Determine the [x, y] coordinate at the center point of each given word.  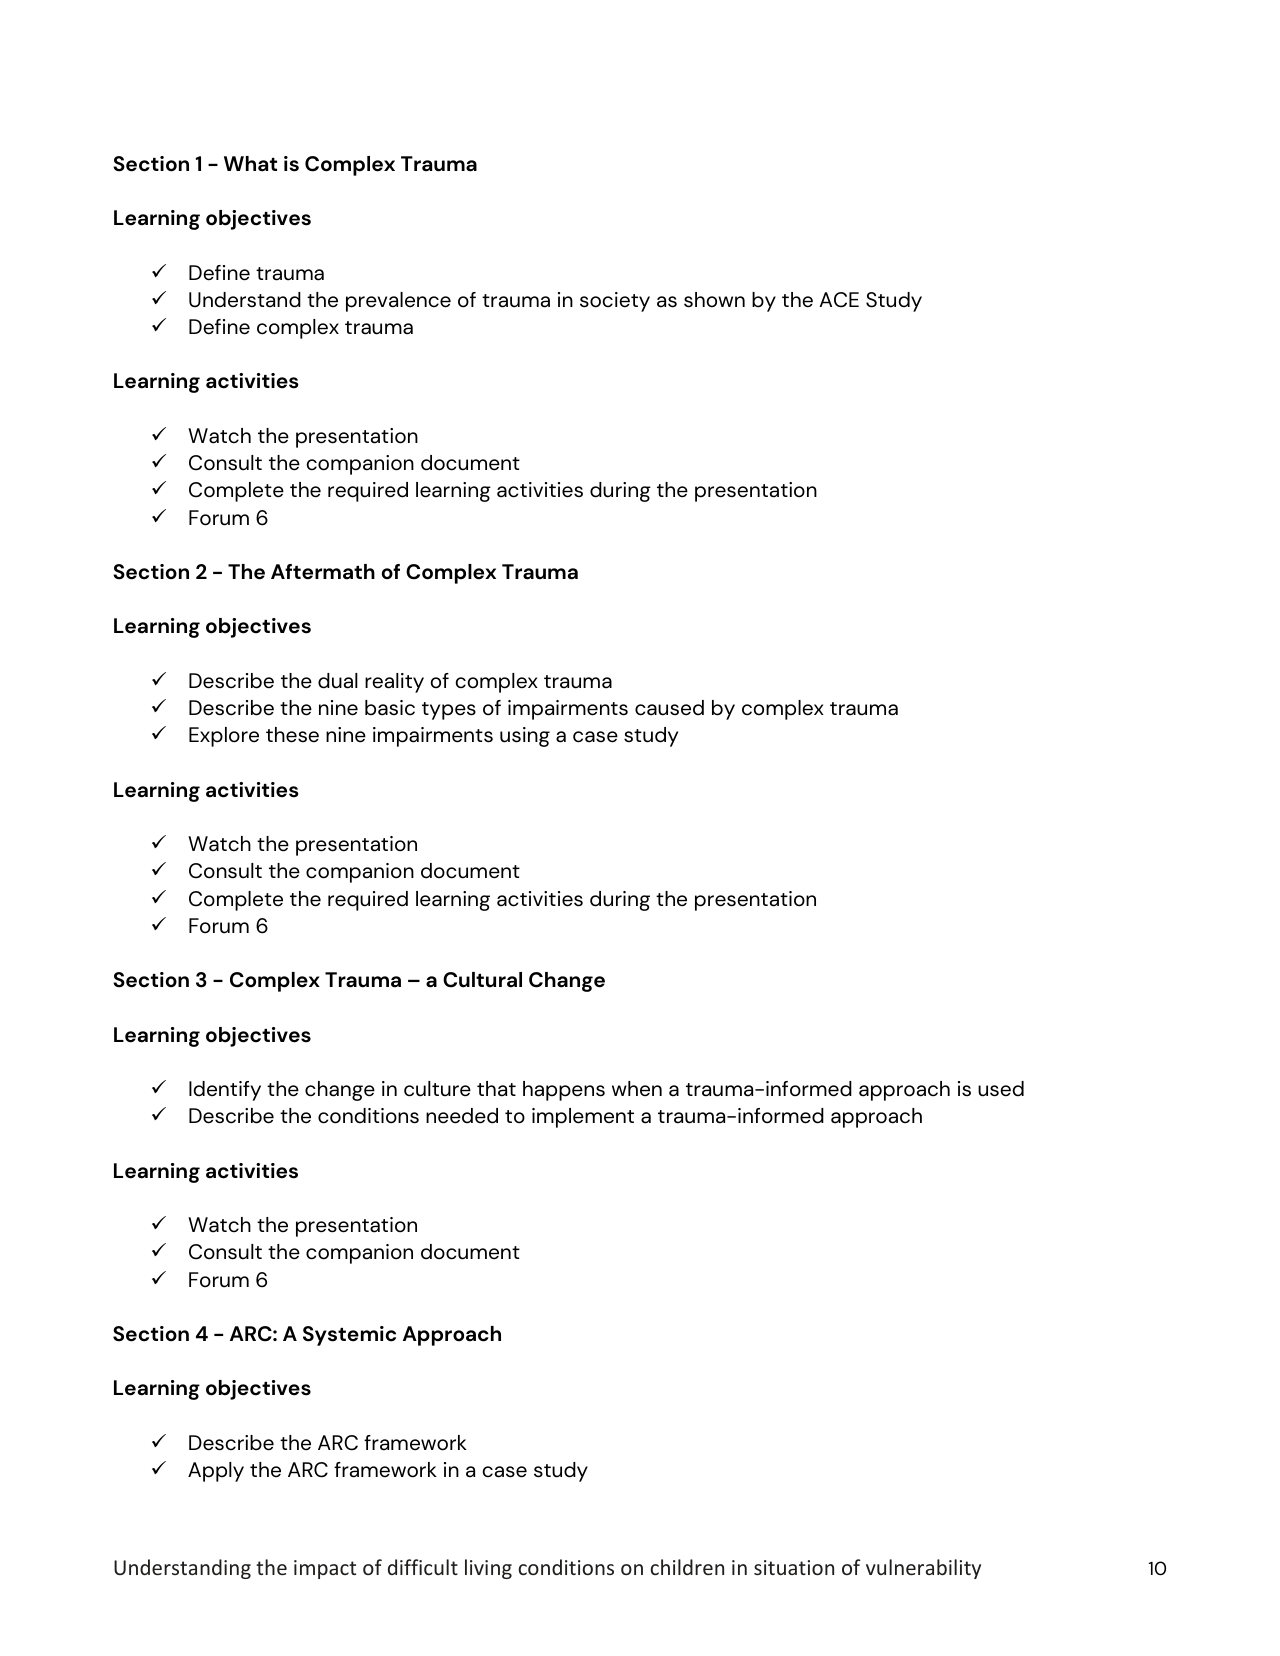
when [637, 1089]
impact [325, 1569]
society [615, 302]
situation [794, 1567]
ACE [839, 300]
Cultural [482, 980]
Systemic [349, 1336]
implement [583, 1118]
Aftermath [323, 572]
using [525, 737]
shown [714, 300]
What [250, 164]
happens [564, 1091]
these [292, 735]
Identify [225, 1091]
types [449, 711]
